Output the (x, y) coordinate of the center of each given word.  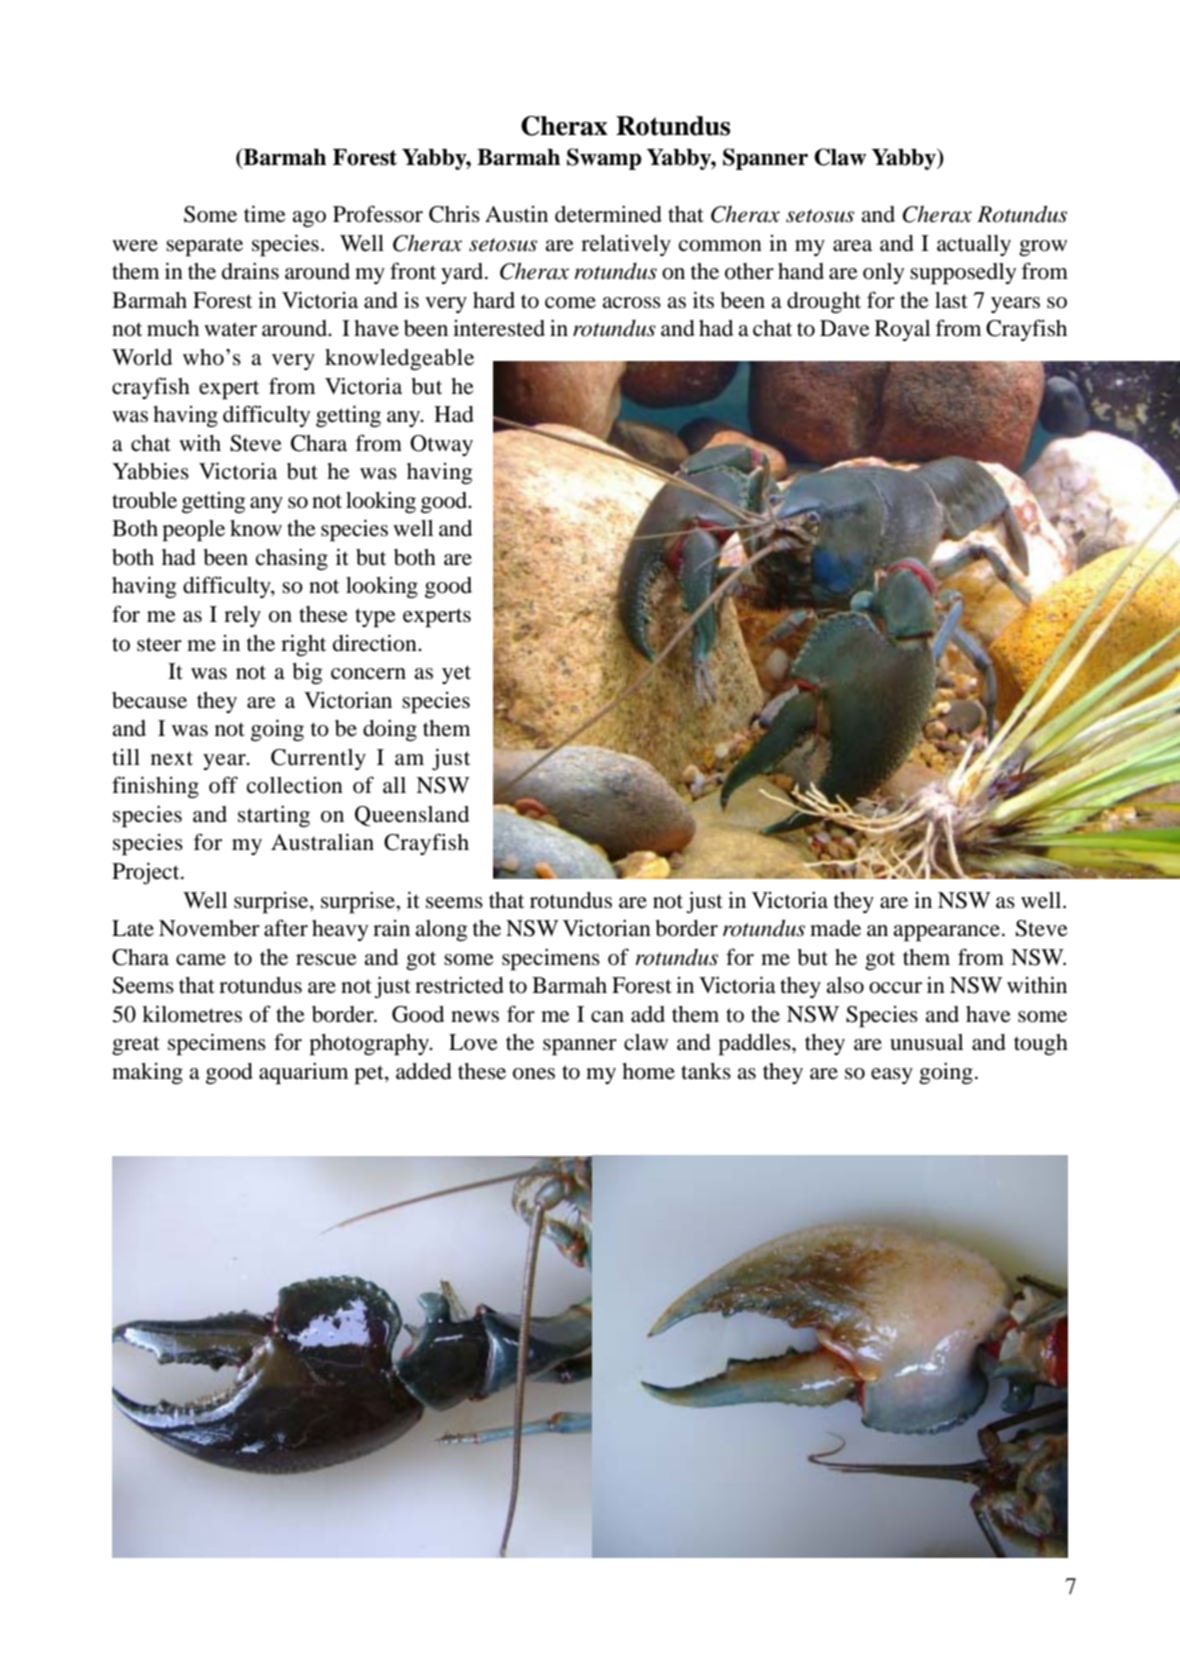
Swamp (604, 159)
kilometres (192, 1014)
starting (274, 816)
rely (242, 616)
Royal (903, 330)
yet (456, 674)
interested (499, 328)
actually (974, 245)
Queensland (412, 816)
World (142, 357)
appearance (946, 933)
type (375, 618)
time (265, 214)
